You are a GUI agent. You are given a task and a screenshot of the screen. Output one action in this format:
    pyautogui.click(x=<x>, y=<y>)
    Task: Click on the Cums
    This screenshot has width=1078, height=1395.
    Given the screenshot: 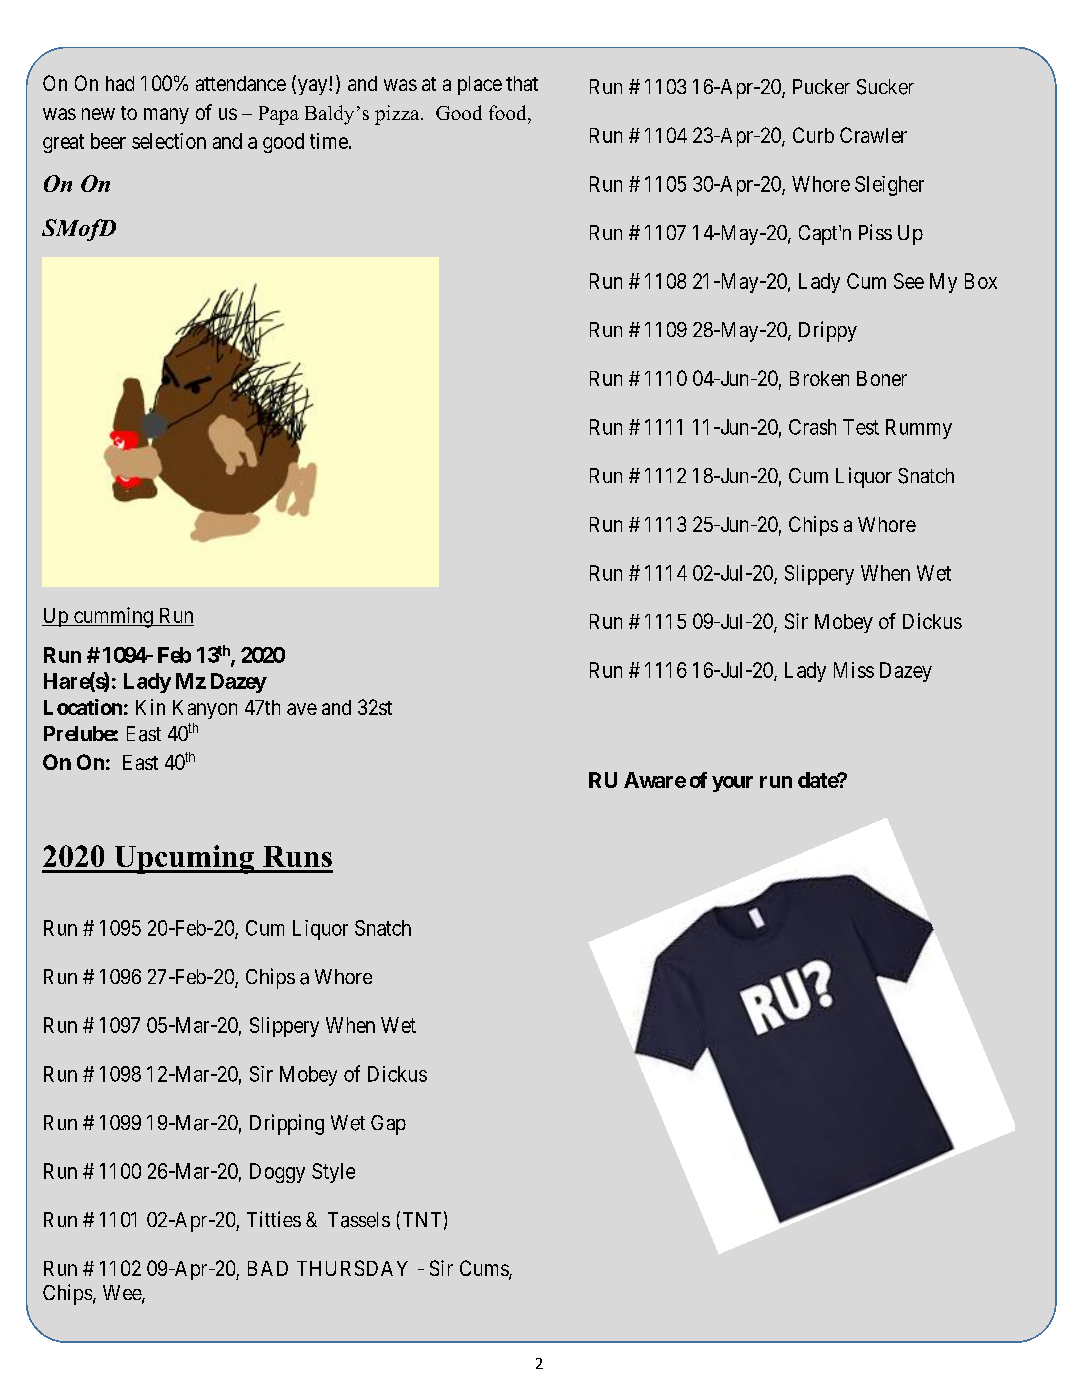 What is the action you would take?
    pyautogui.click(x=485, y=1269)
